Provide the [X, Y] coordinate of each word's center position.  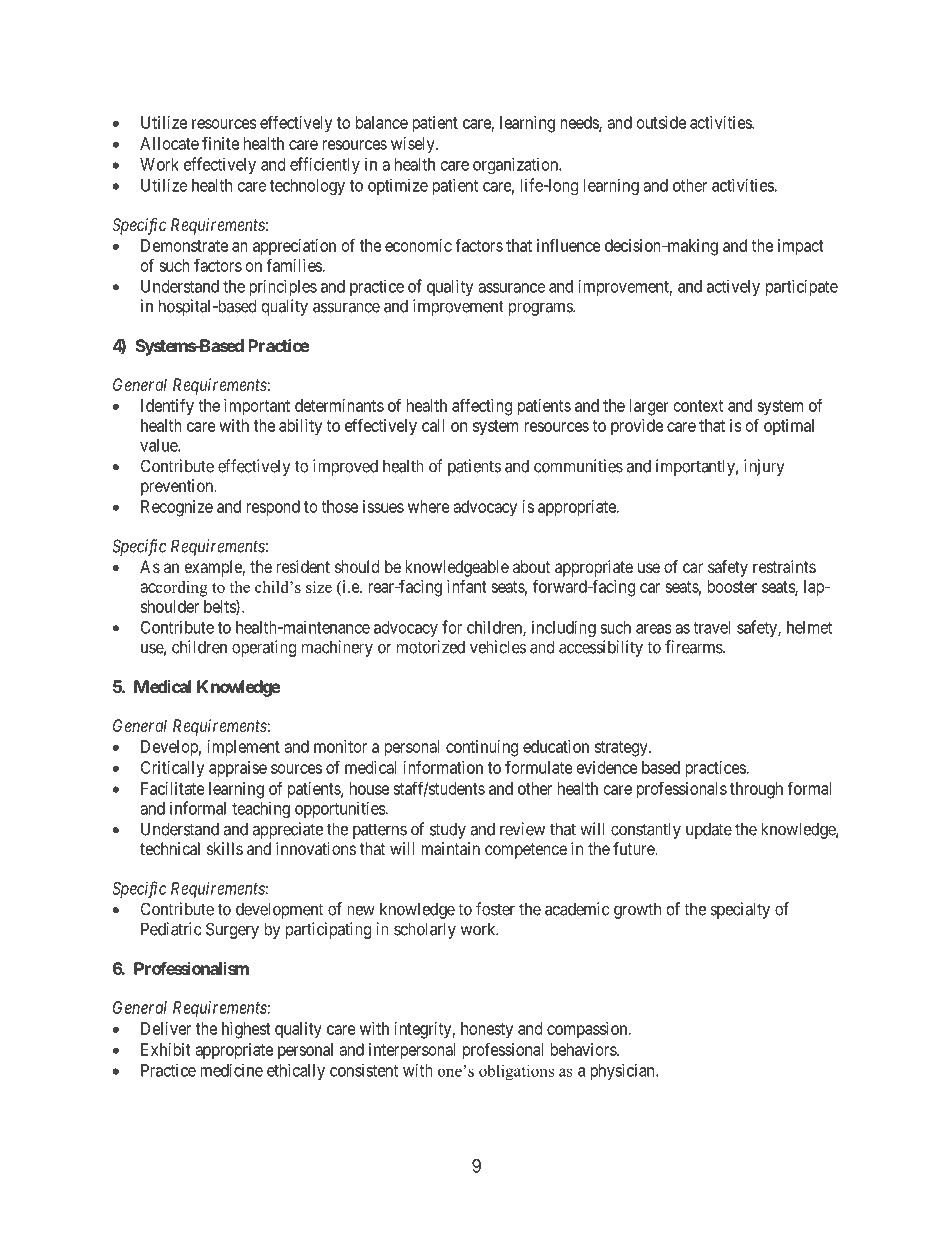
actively [733, 287]
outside [661, 122]
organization [516, 165]
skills [225, 848]
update [709, 830]
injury [764, 467]
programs [541, 309]
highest [246, 1030]
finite [220, 143]
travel [711, 627]
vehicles [498, 647]
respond [273, 508]
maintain [450, 848]
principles [283, 287]
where [429, 506]
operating [264, 648]
